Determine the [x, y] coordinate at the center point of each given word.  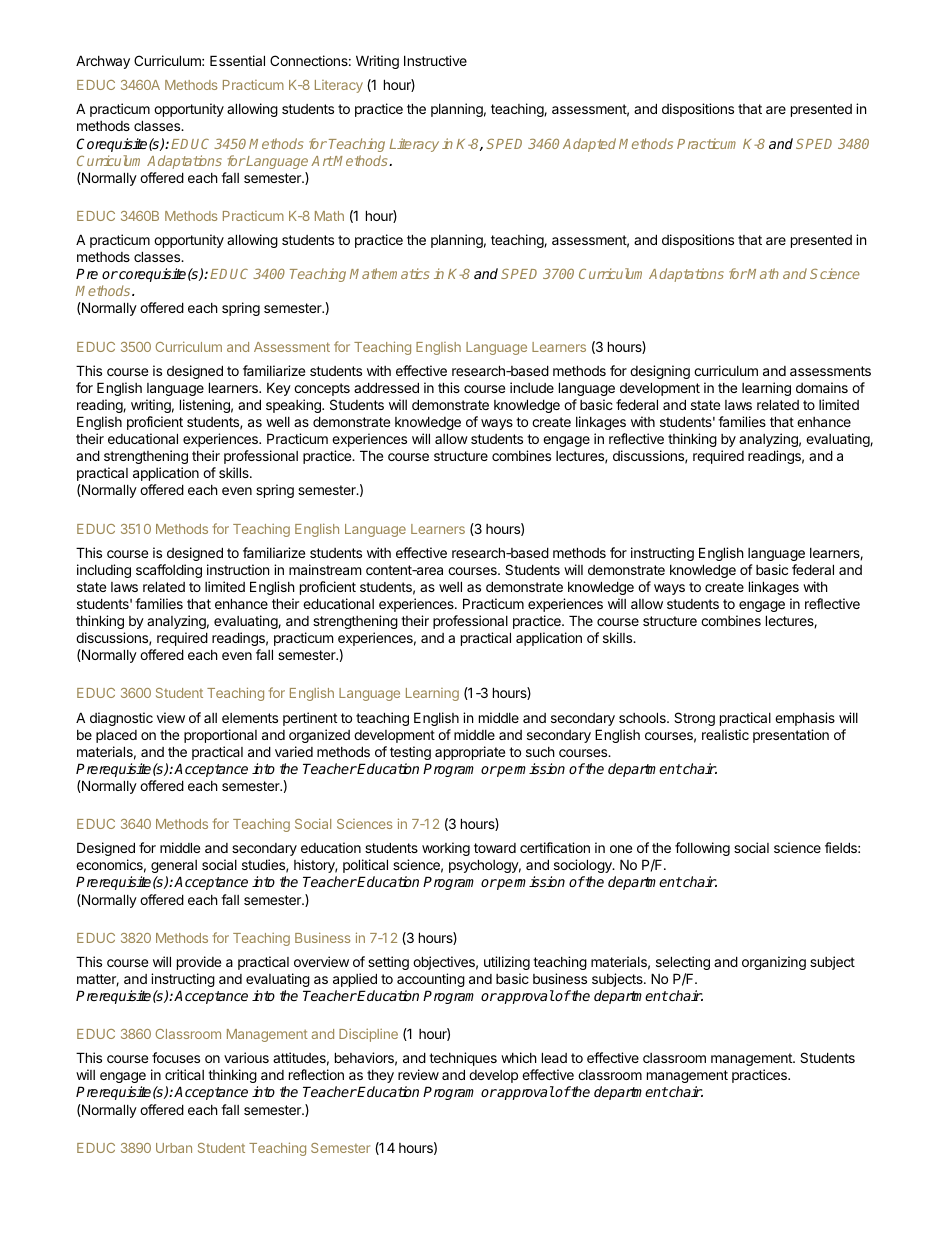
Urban [174, 1148]
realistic [725, 734]
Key [279, 389]
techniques [463, 1059]
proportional [220, 736]
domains [822, 387]
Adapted [589, 145]
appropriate [470, 753]
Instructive [435, 60]
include [532, 387]
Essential [237, 60]
